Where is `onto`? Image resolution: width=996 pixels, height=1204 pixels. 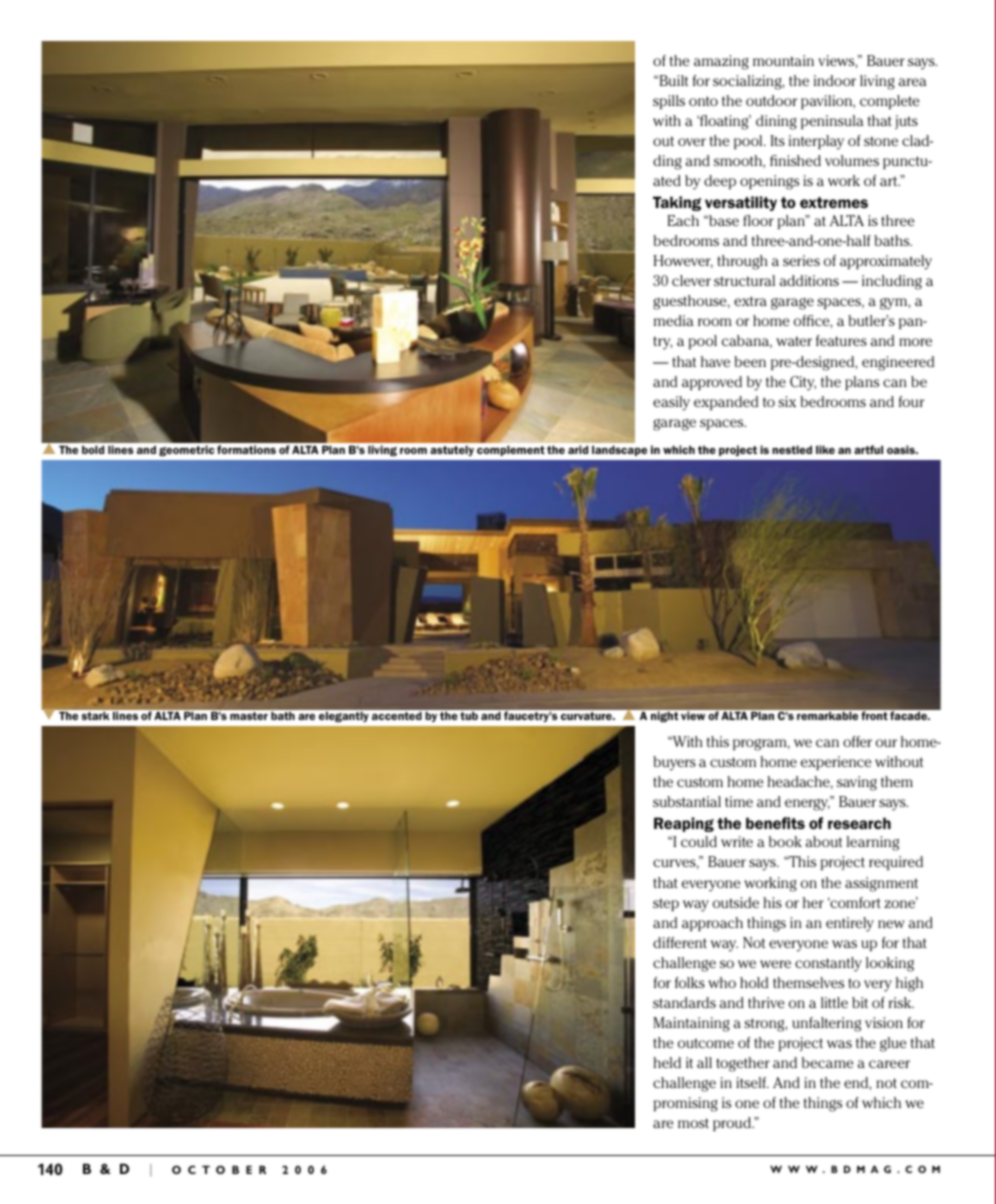 onto is located at coordinates (703, 101).
